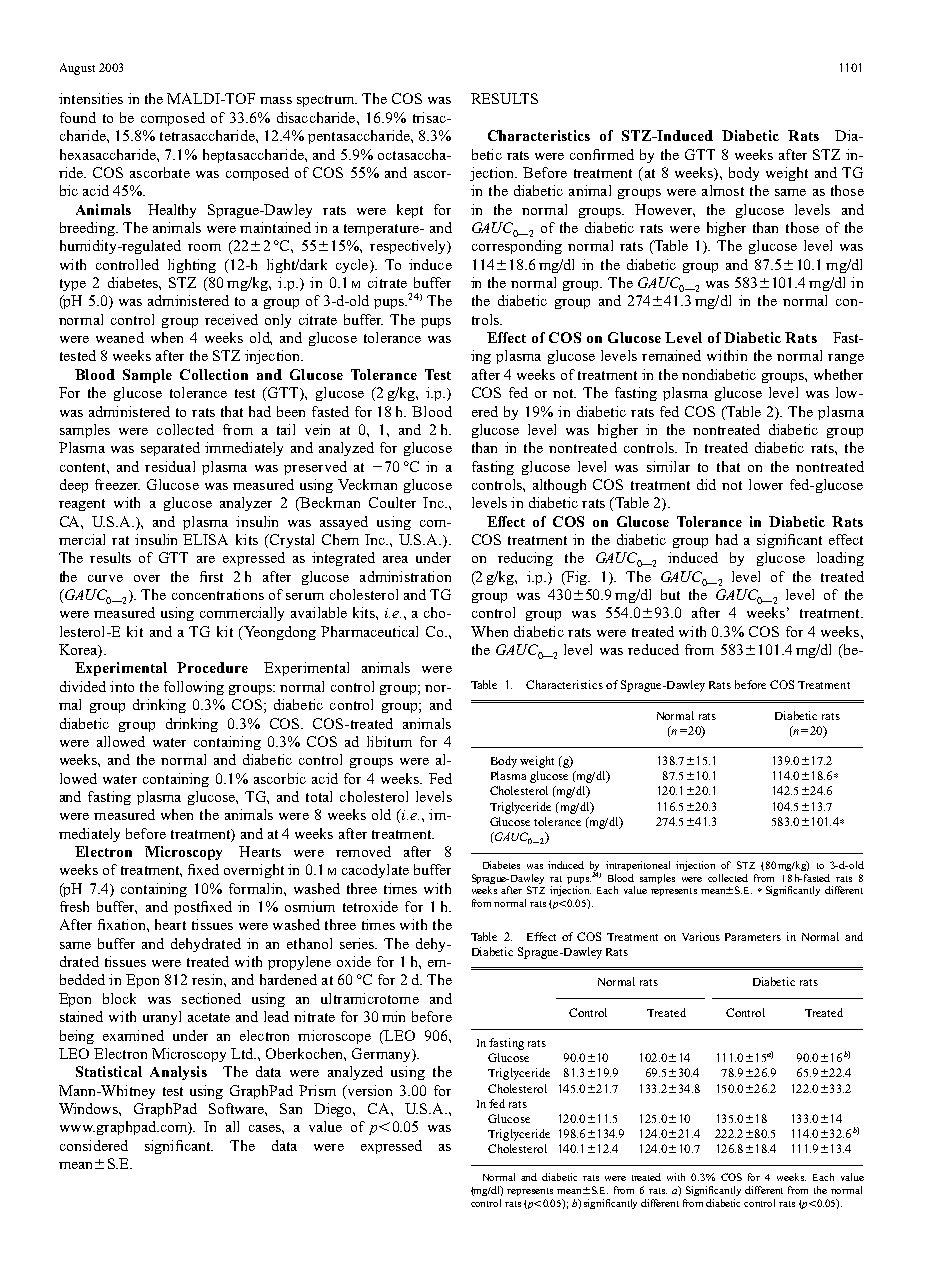 This screenshot has height=1288, width=950. What do you see at coordinates (363, 851) in the screenshot?
I see `removed` at bounding box center [363, 851].
